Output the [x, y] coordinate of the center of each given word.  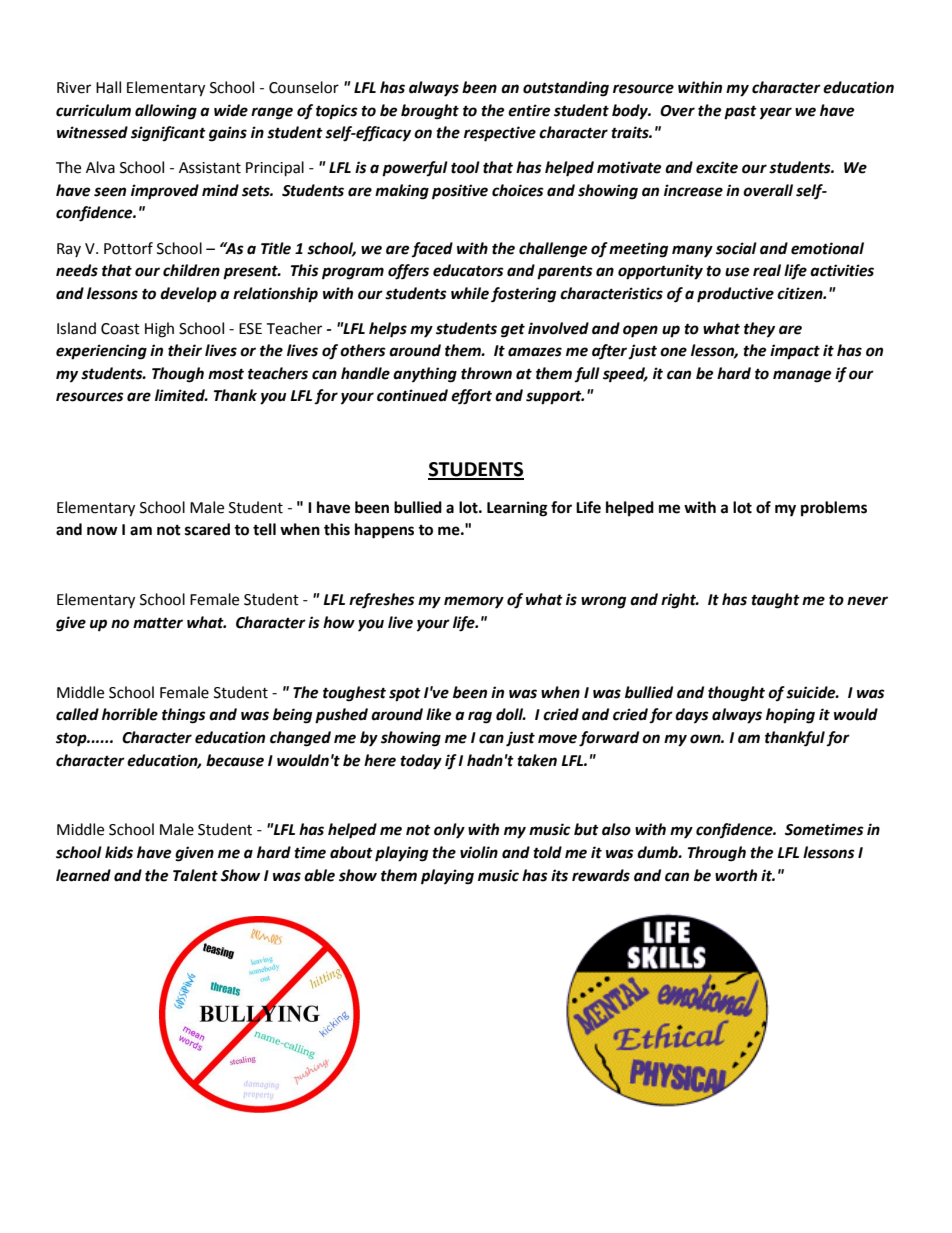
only [449, 831]
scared [207, 529]
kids [119, 852]
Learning [517, 509]
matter [158, 623]
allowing [166, 112]
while [470, 293]
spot [405, 694]
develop [188, 295]
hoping [790, 716]
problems [834, 509]
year [776, 113]
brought [430, 112]
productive [735, 295]
